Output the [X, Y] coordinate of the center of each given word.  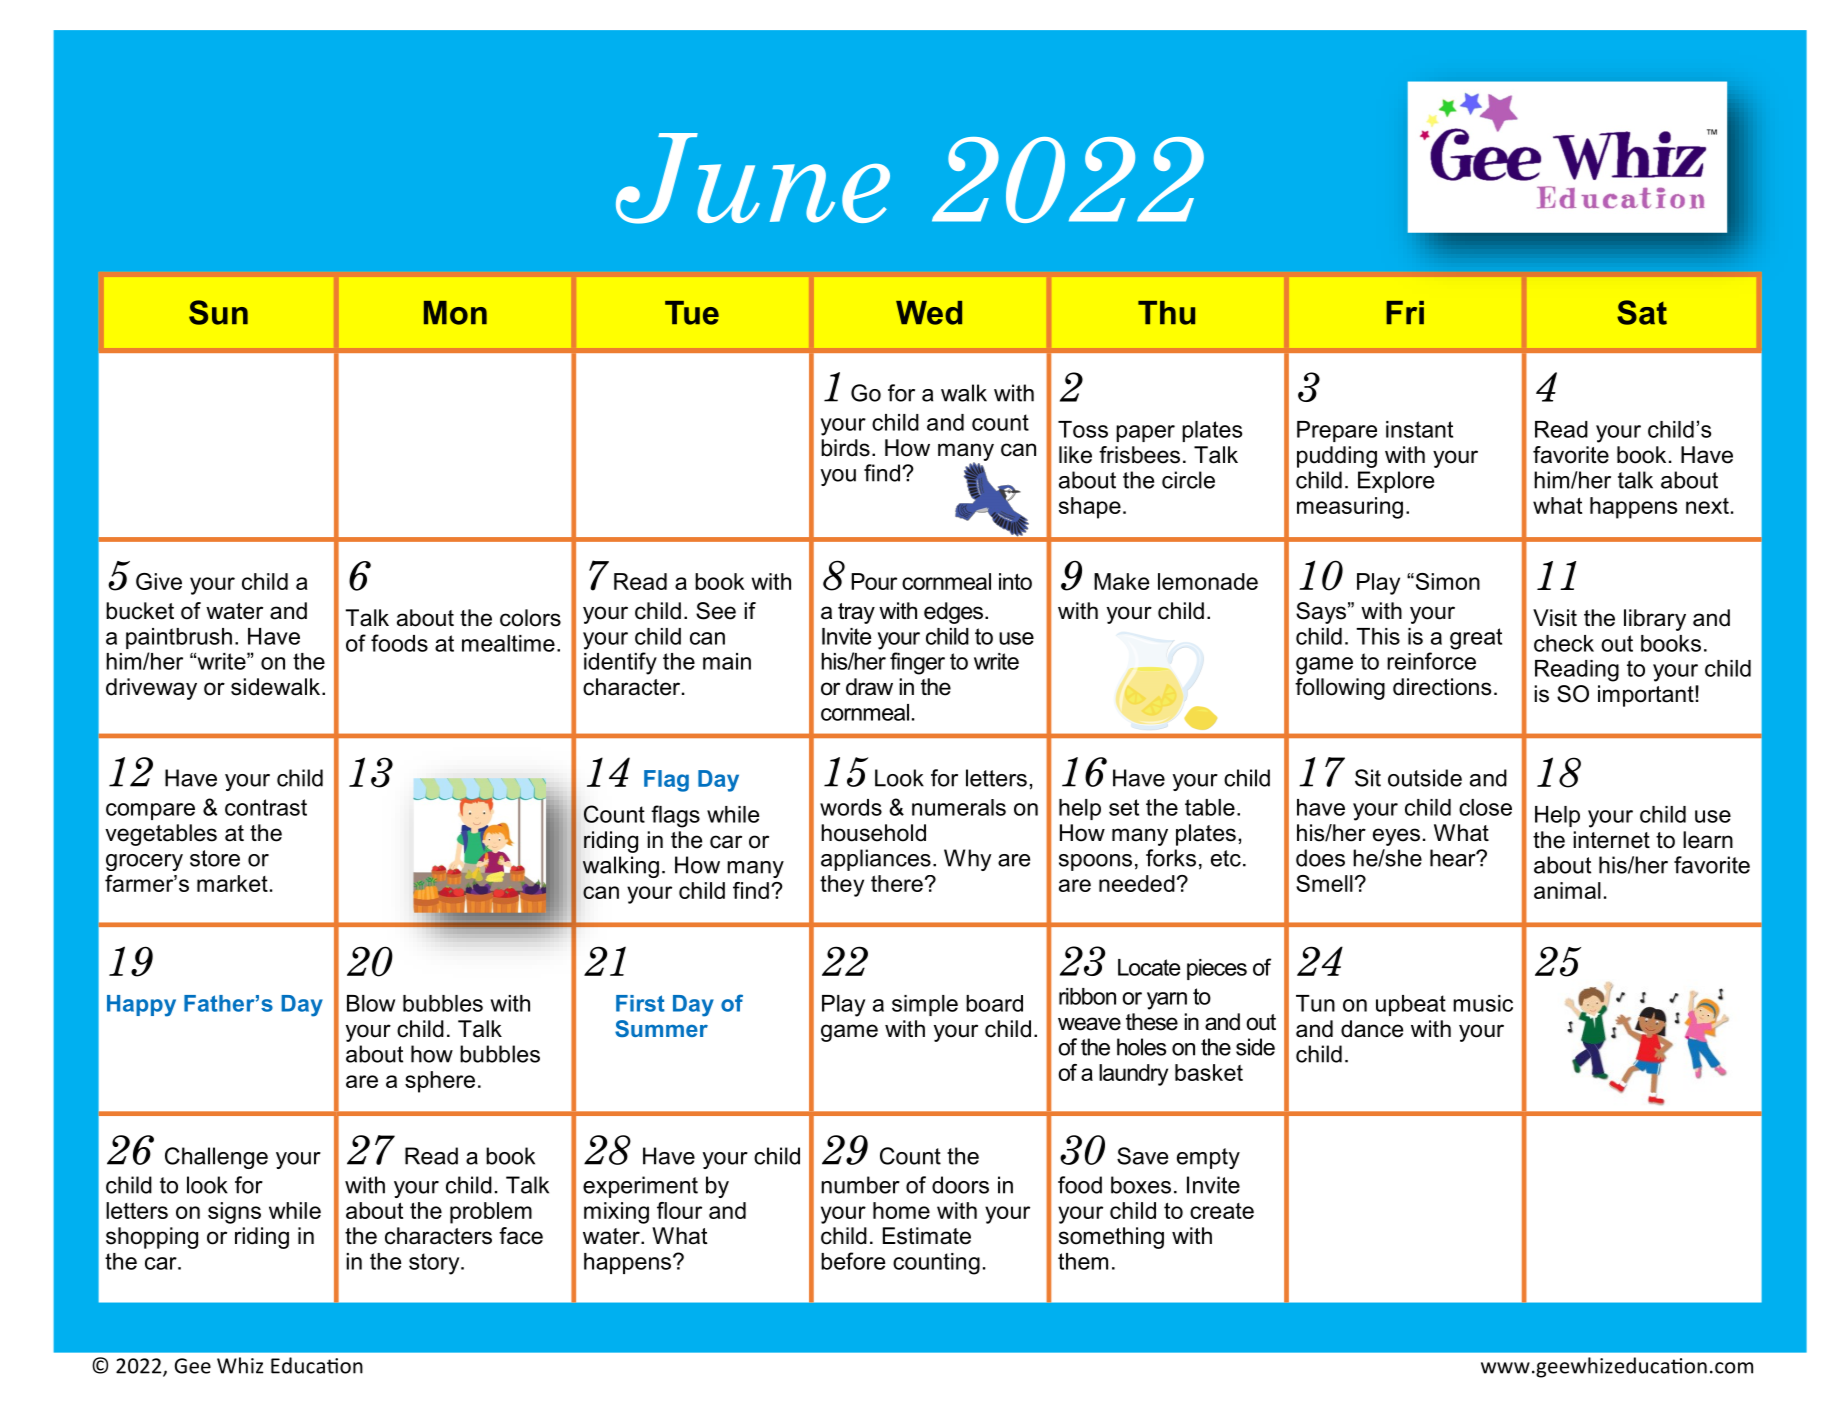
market [232, 883]
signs [234, 1213]
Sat [1642, 312]
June [753, 178]
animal [1567, 890]
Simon [1446, 581]
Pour [874, 581]
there [897, 883]
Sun [218, 312]
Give [159, 581]
